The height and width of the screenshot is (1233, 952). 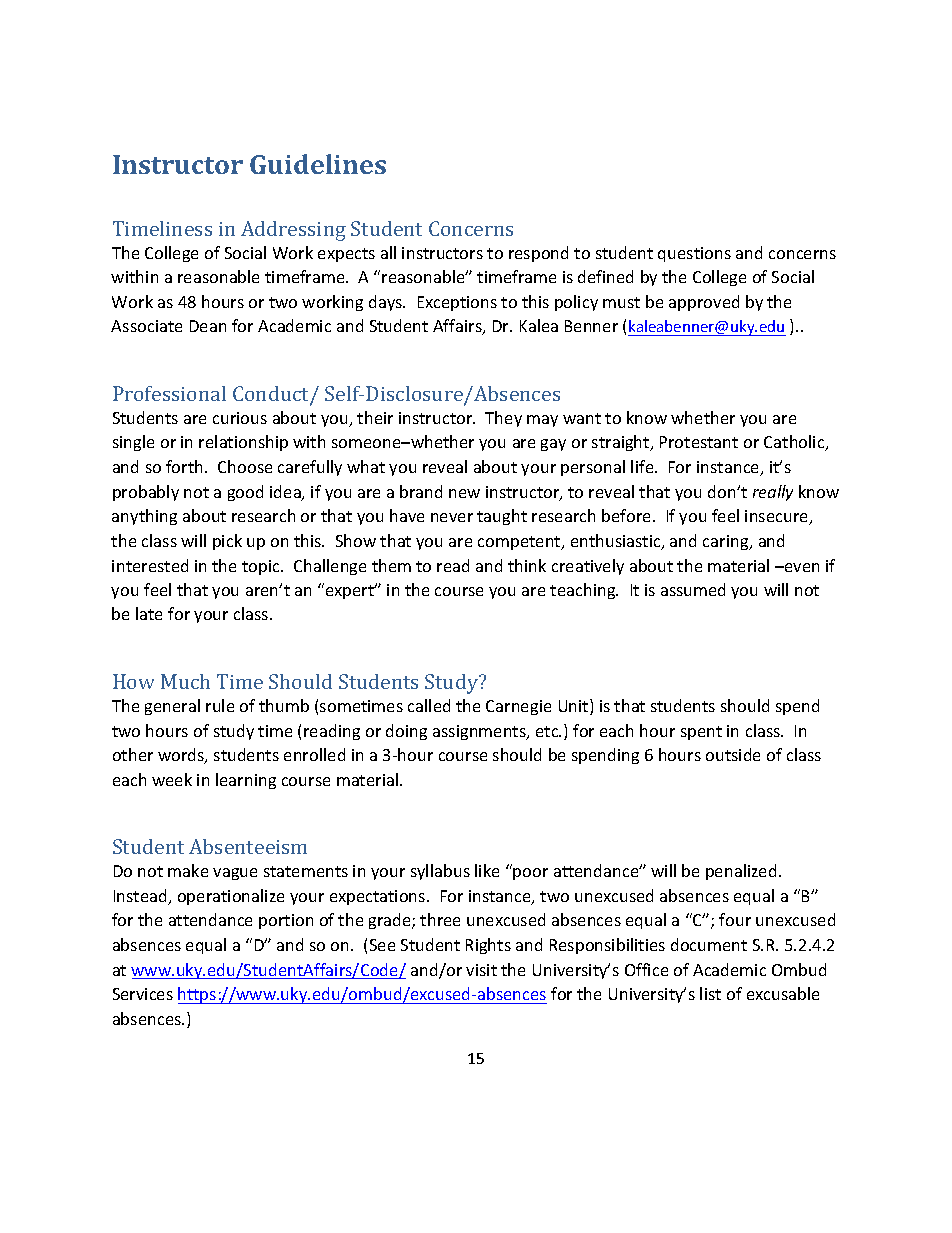 I want to click on They, so click(x=503, y=419).
